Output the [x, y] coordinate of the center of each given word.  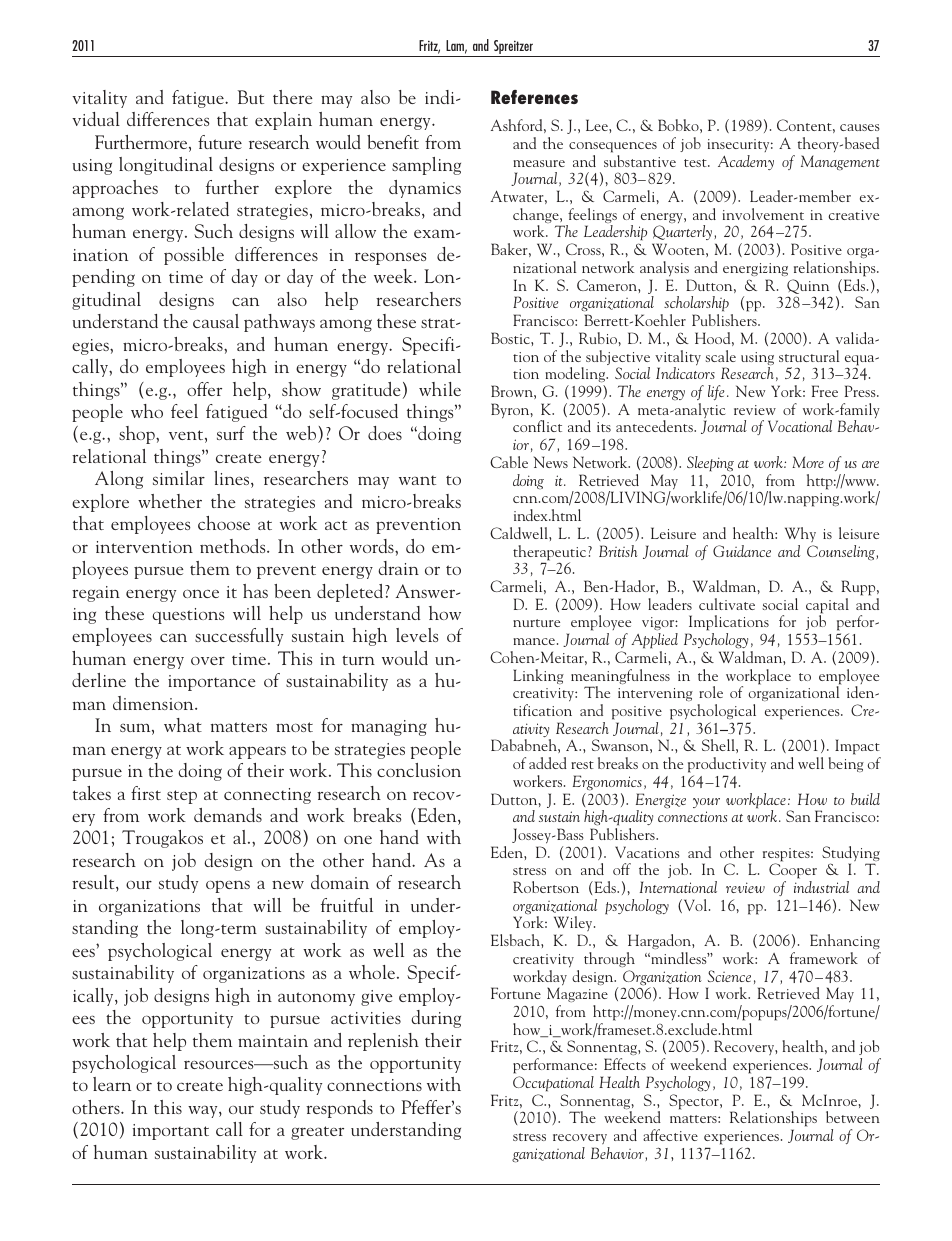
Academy [746, 162]
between [853, 1117]
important [171, 1132]
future [220, 142]
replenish [383, 1042]
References [534, 97]
